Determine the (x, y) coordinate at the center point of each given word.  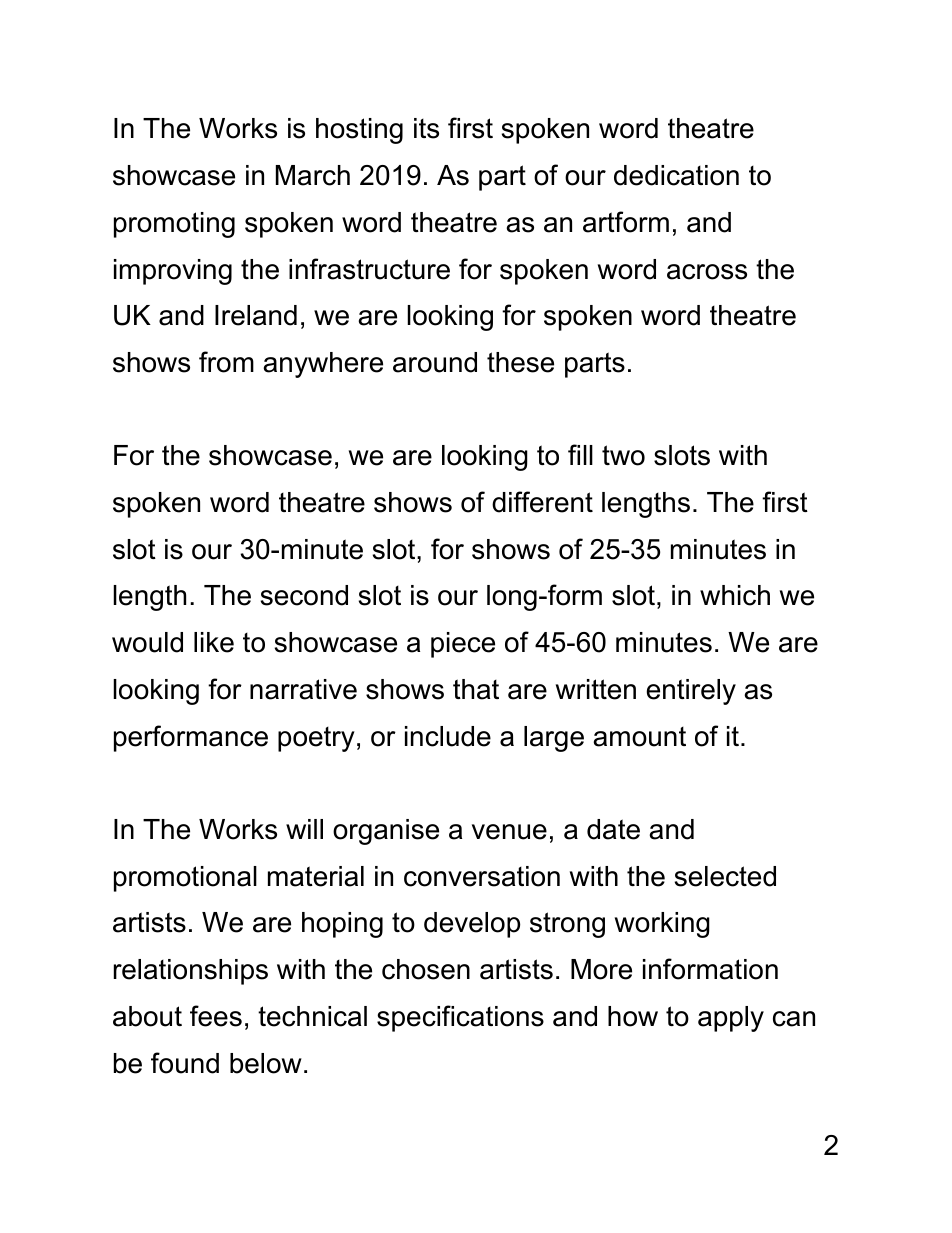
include (448, 736)
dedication (676, 175)
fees (216, 1016)
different (542, 502)
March (313, 175)
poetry (316, 739)
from (226, 362)
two (623, 455)
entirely (691, 692)
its (426, 128)
